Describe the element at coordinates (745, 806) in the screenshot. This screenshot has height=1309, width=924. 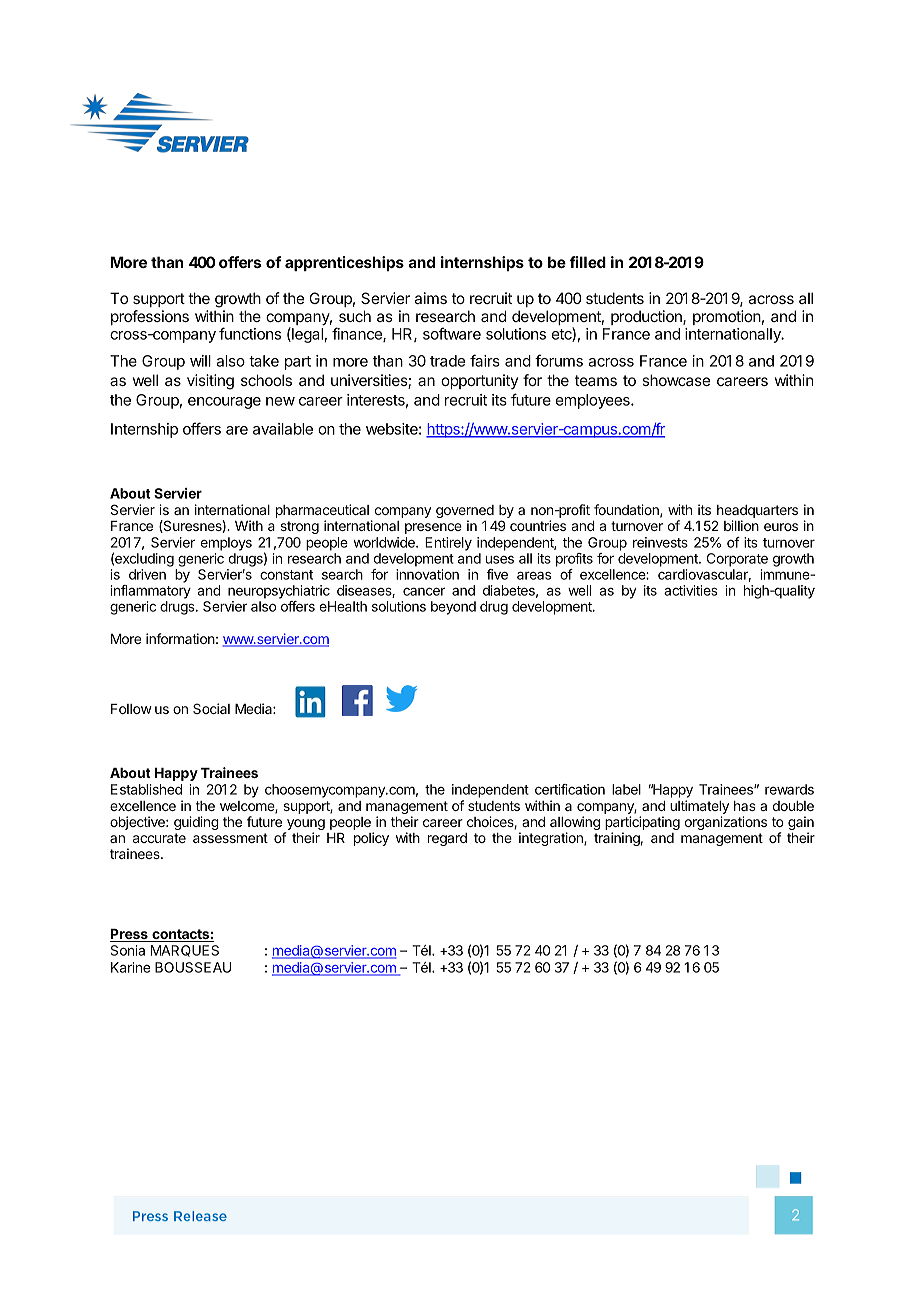
I see `has` at that location.
